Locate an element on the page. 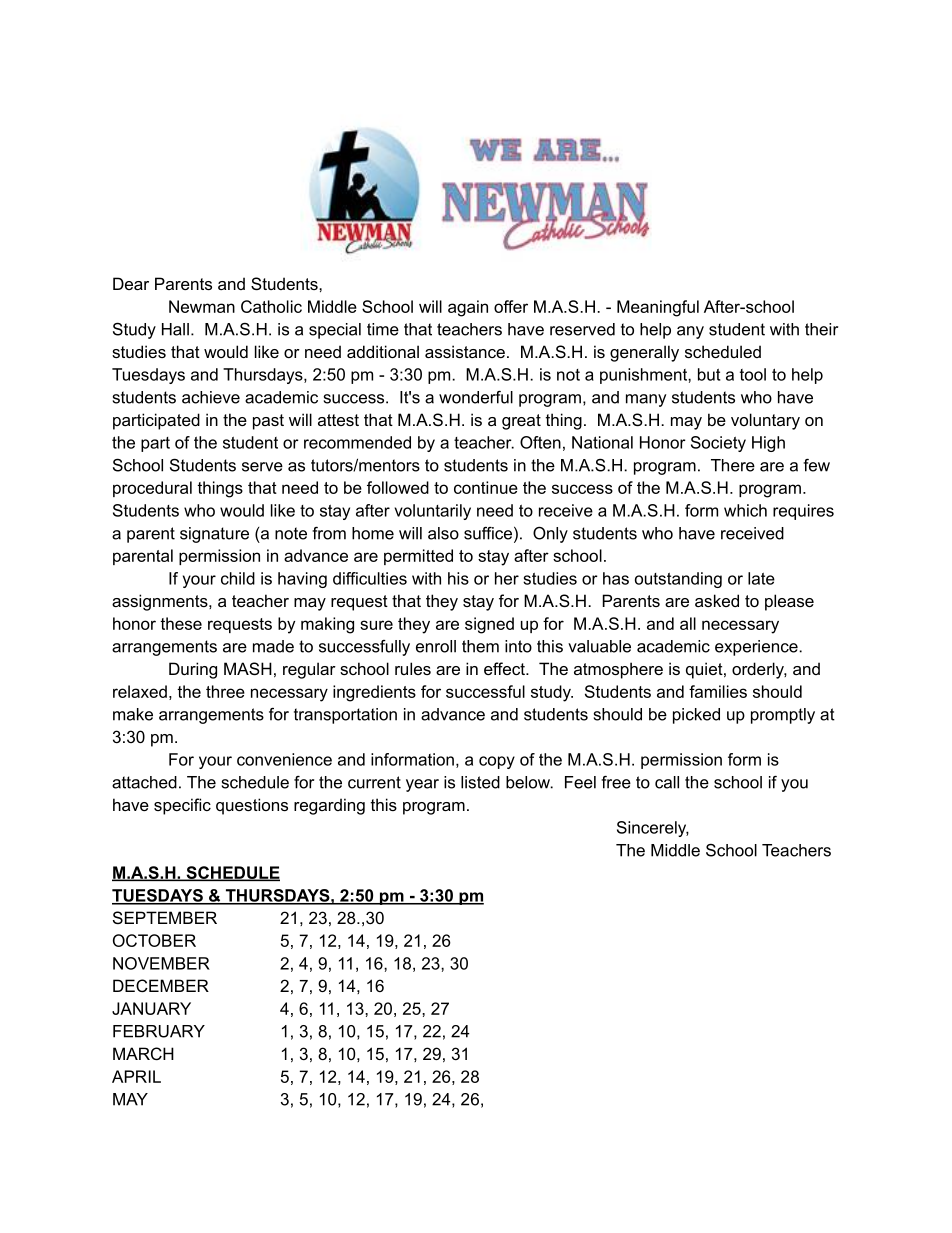 The image size is (952, 1233). FEBRUARY is located at coordinates (159, 1031).
